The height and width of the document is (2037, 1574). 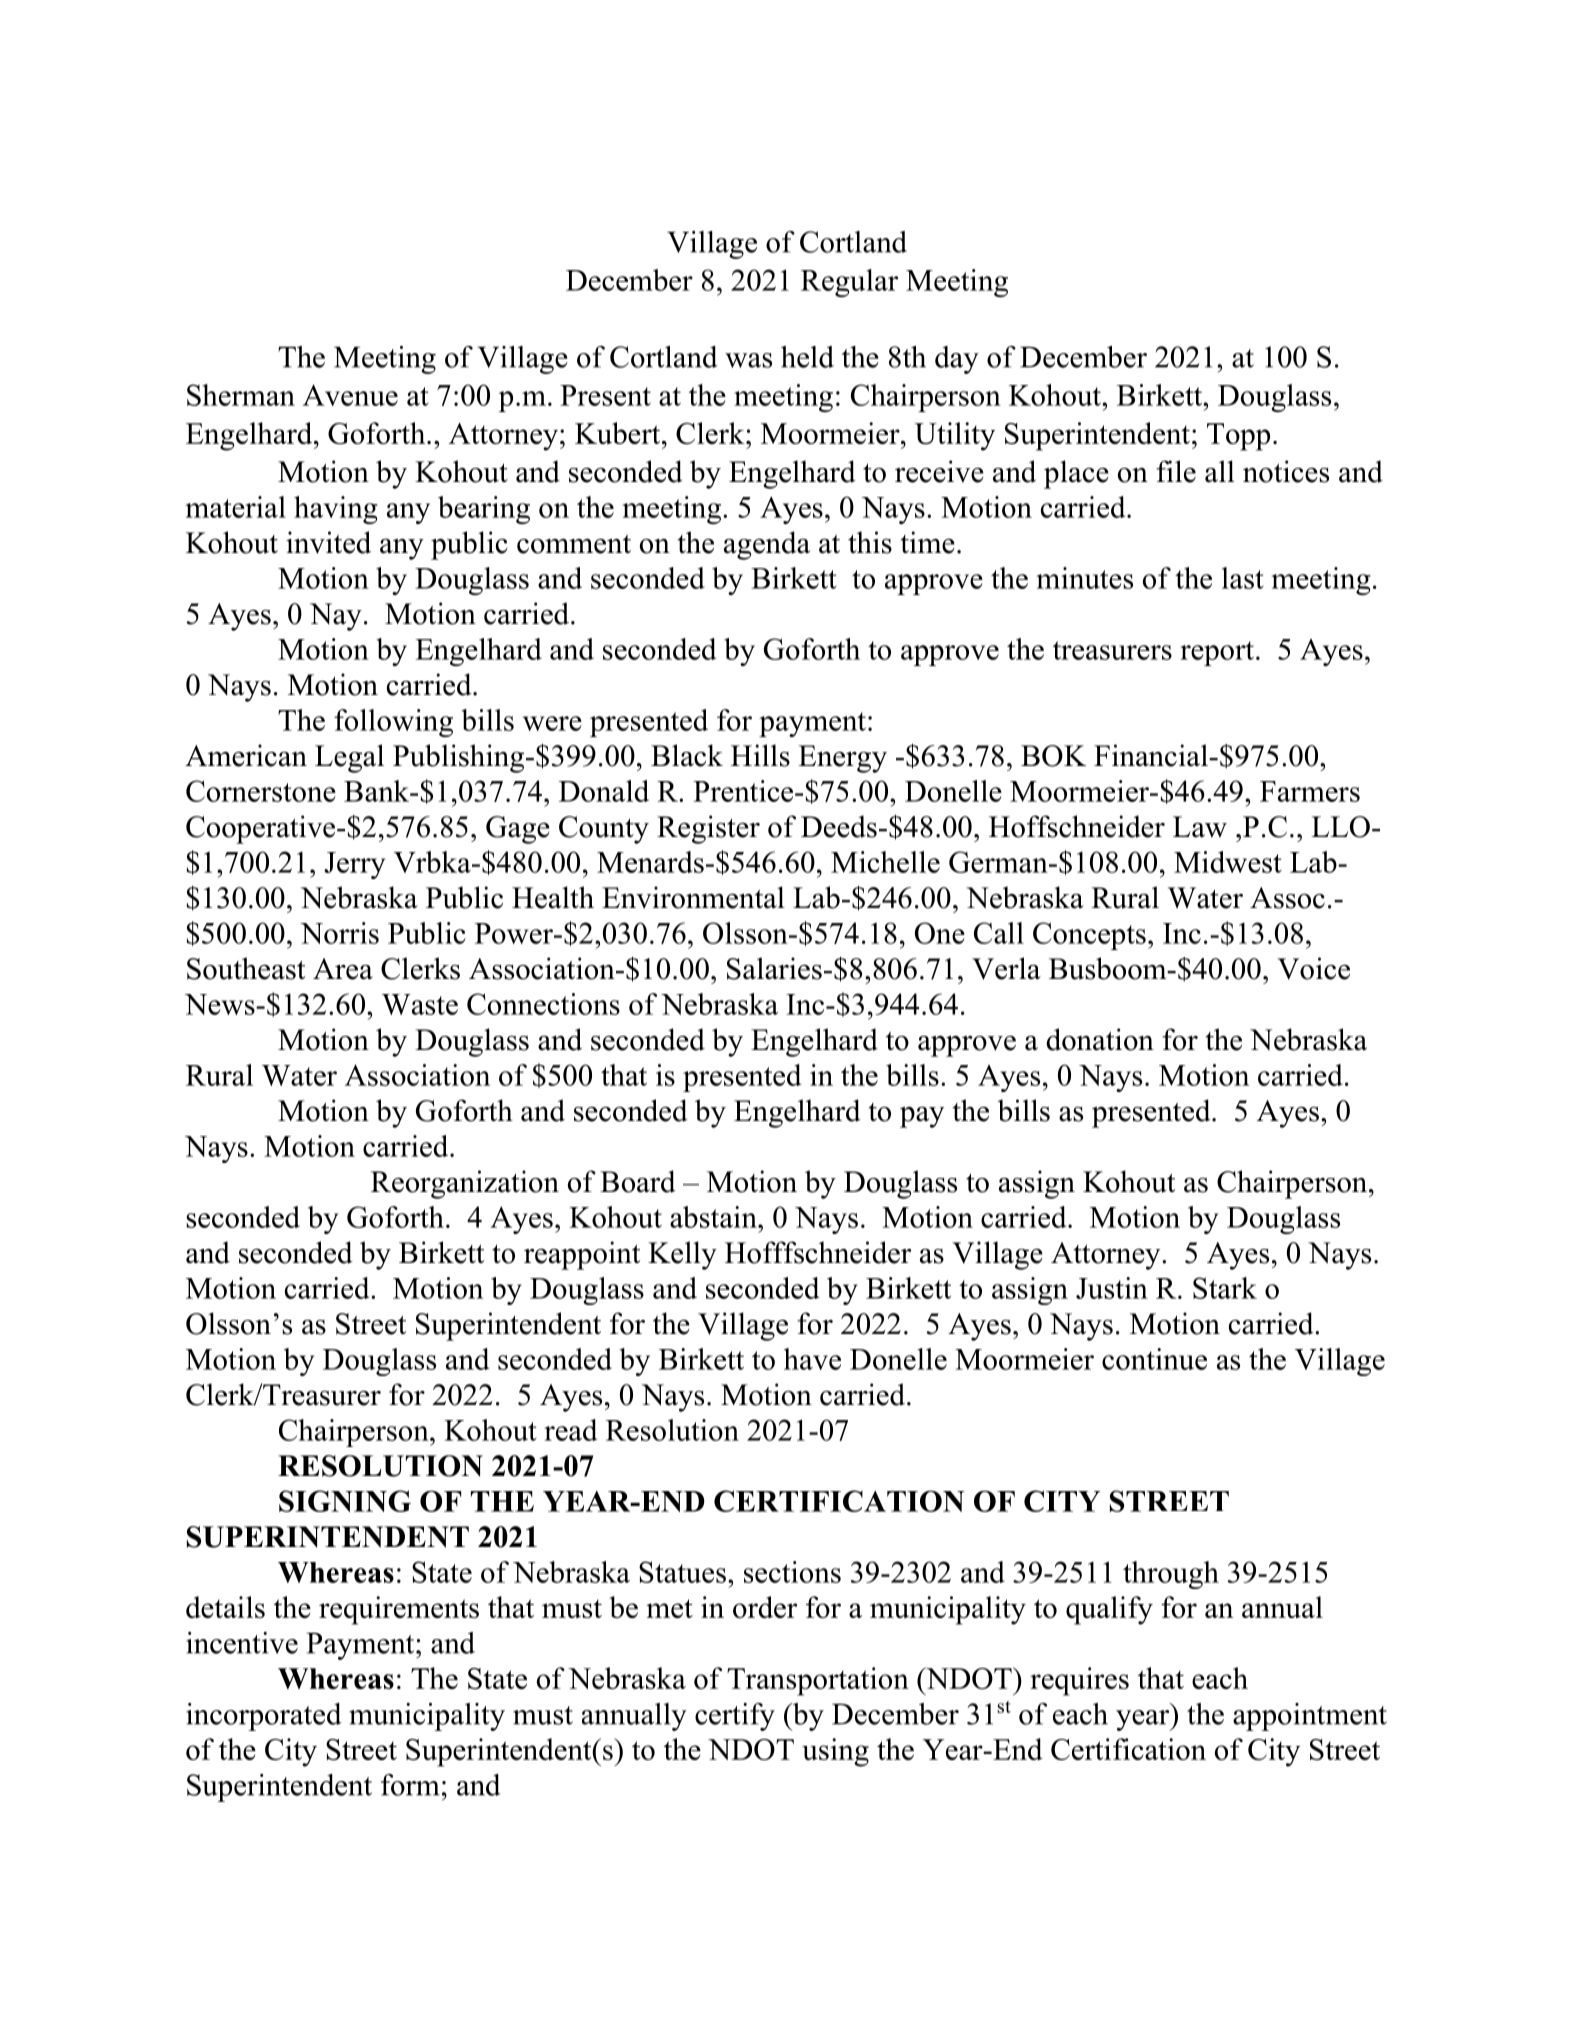 I want to click on held, so click(x=807, y=357).
